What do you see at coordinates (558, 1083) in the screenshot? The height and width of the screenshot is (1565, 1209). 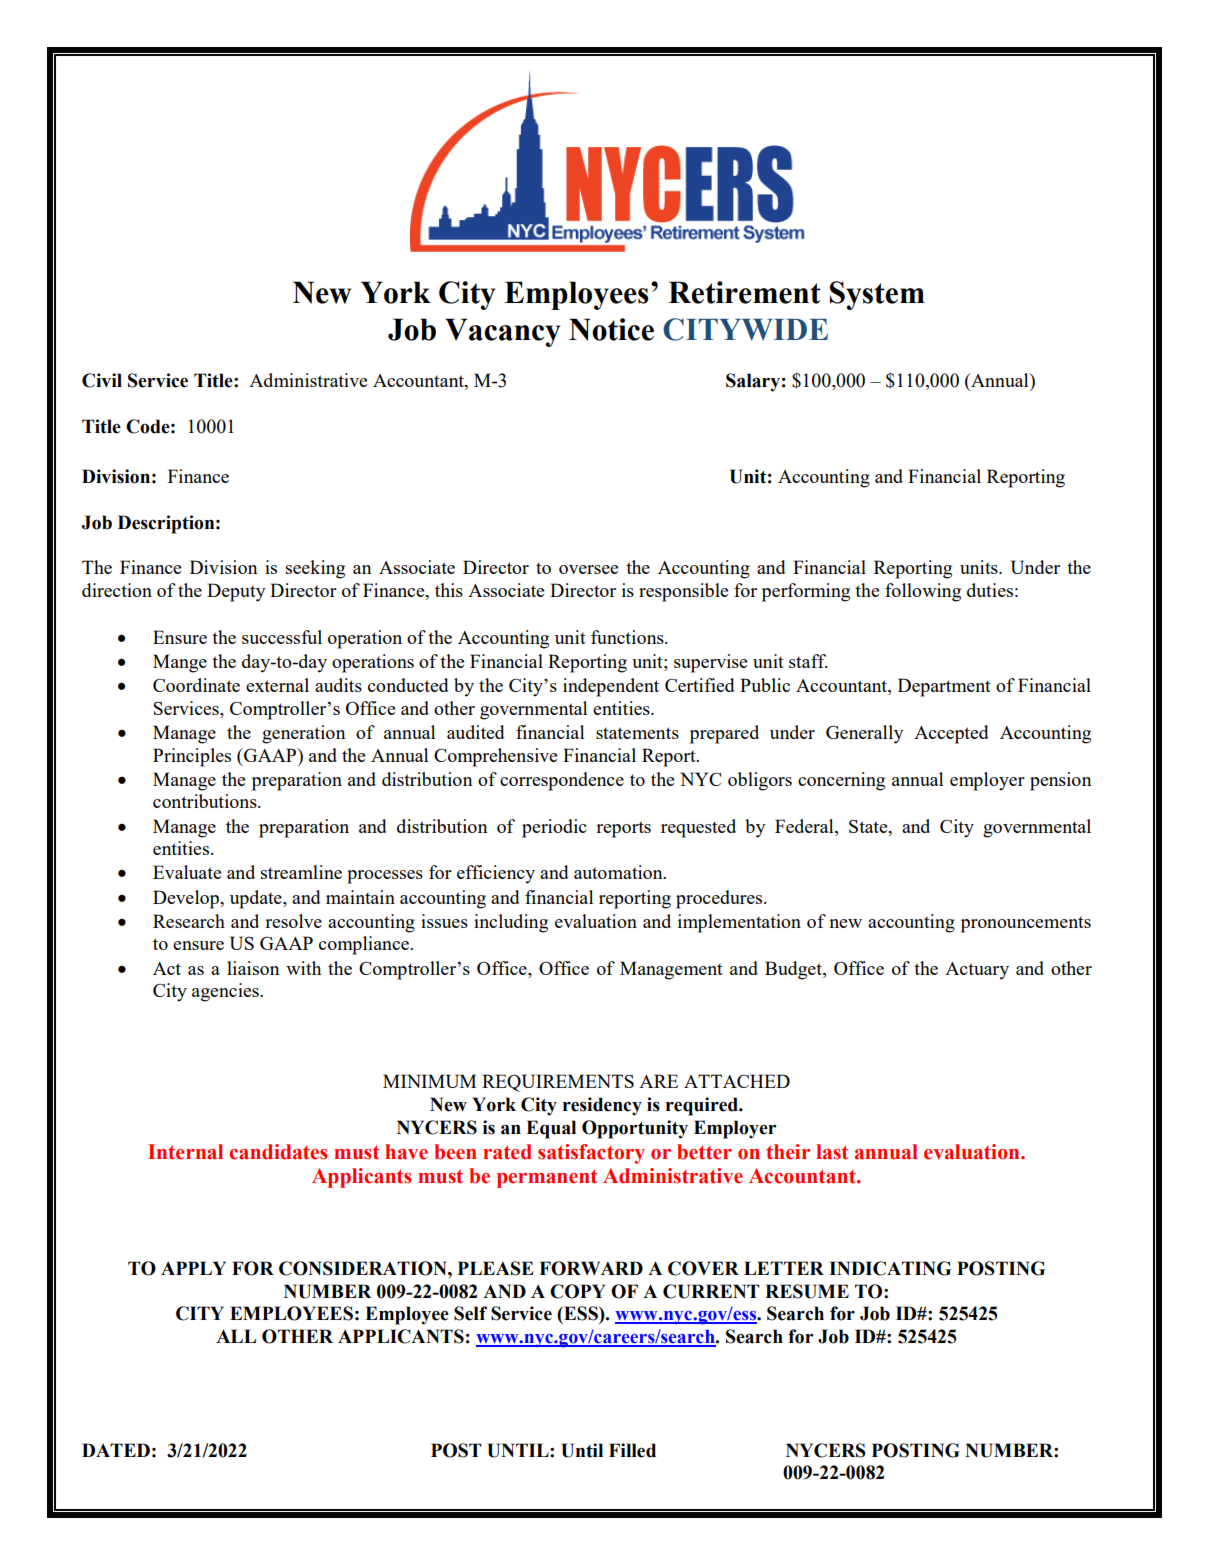 I see `REQUIREMENTS` at bounding box center [558, 1083].
